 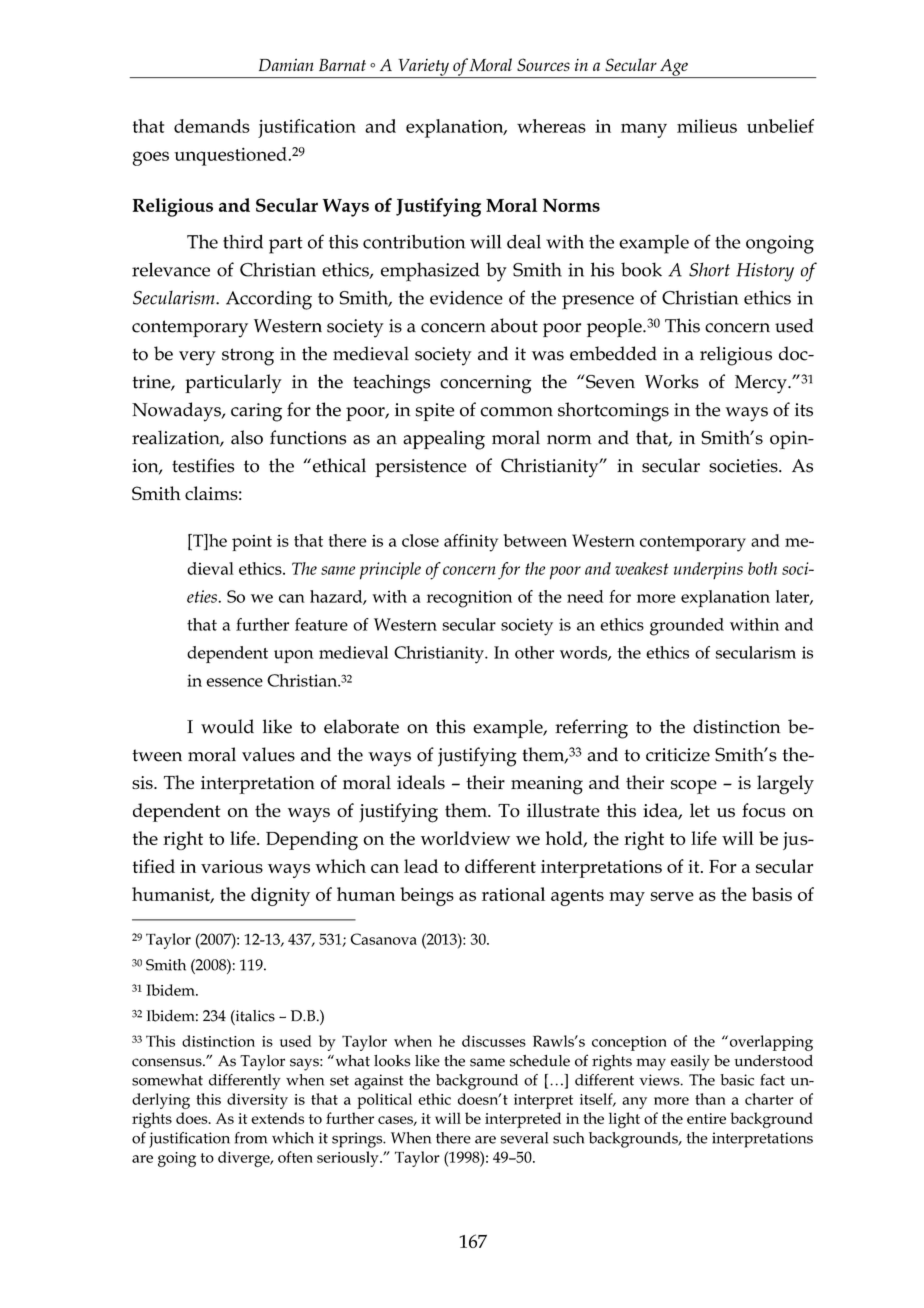 What do you see at coordinates (687, 627) in the screenshot?
I see `grounded` at bounding box center [687, 627].
